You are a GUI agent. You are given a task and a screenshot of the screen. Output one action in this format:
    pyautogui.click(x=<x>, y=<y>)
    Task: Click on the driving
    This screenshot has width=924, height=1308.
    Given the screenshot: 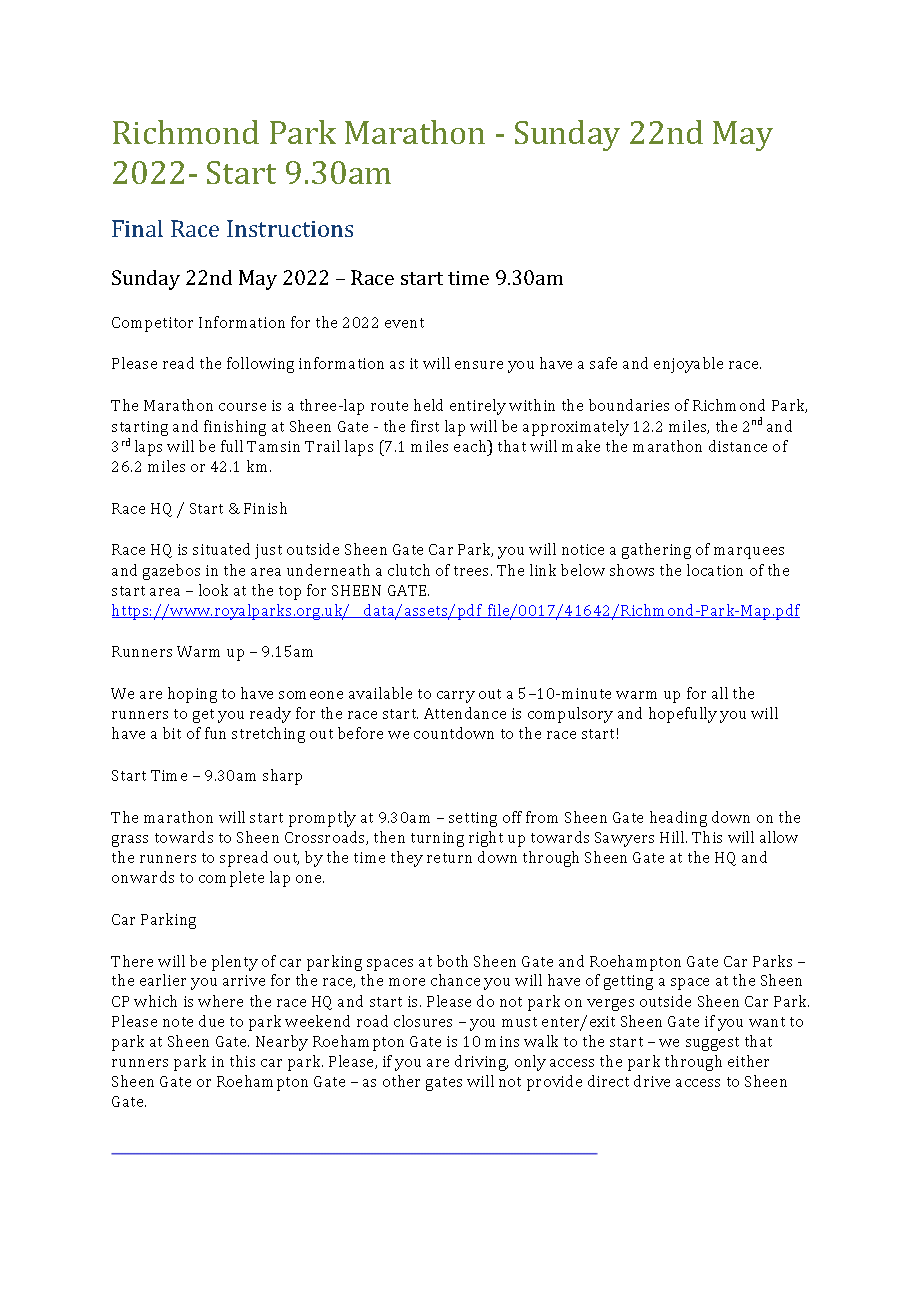 What is the action you would take?
    pyautogui.click(x=481, y=1063)
